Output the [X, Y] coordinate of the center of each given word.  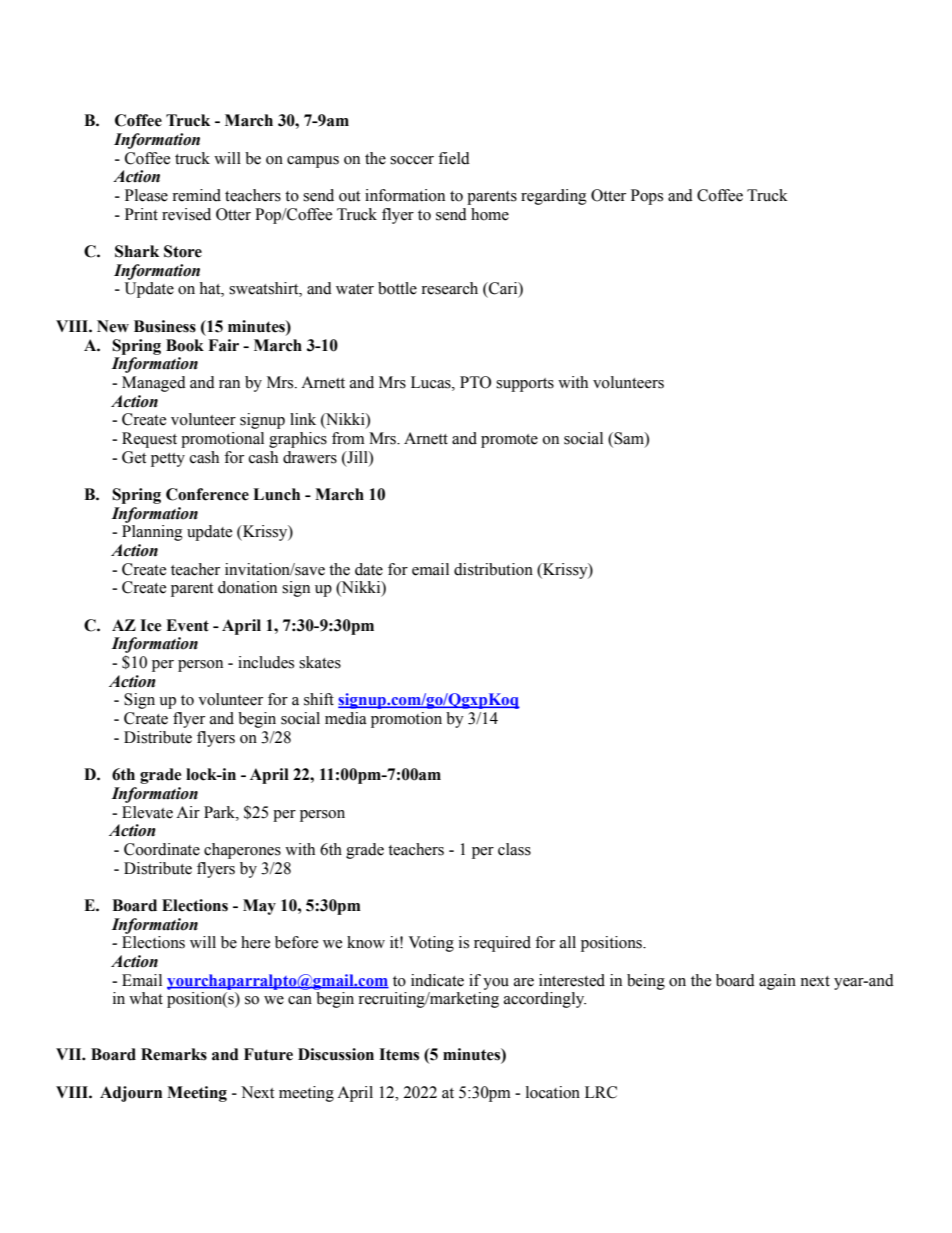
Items [399, 1054]
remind [196, 195]
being [646, 982]
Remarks [174, 1054]
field [454, 158]
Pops [647, 197]
